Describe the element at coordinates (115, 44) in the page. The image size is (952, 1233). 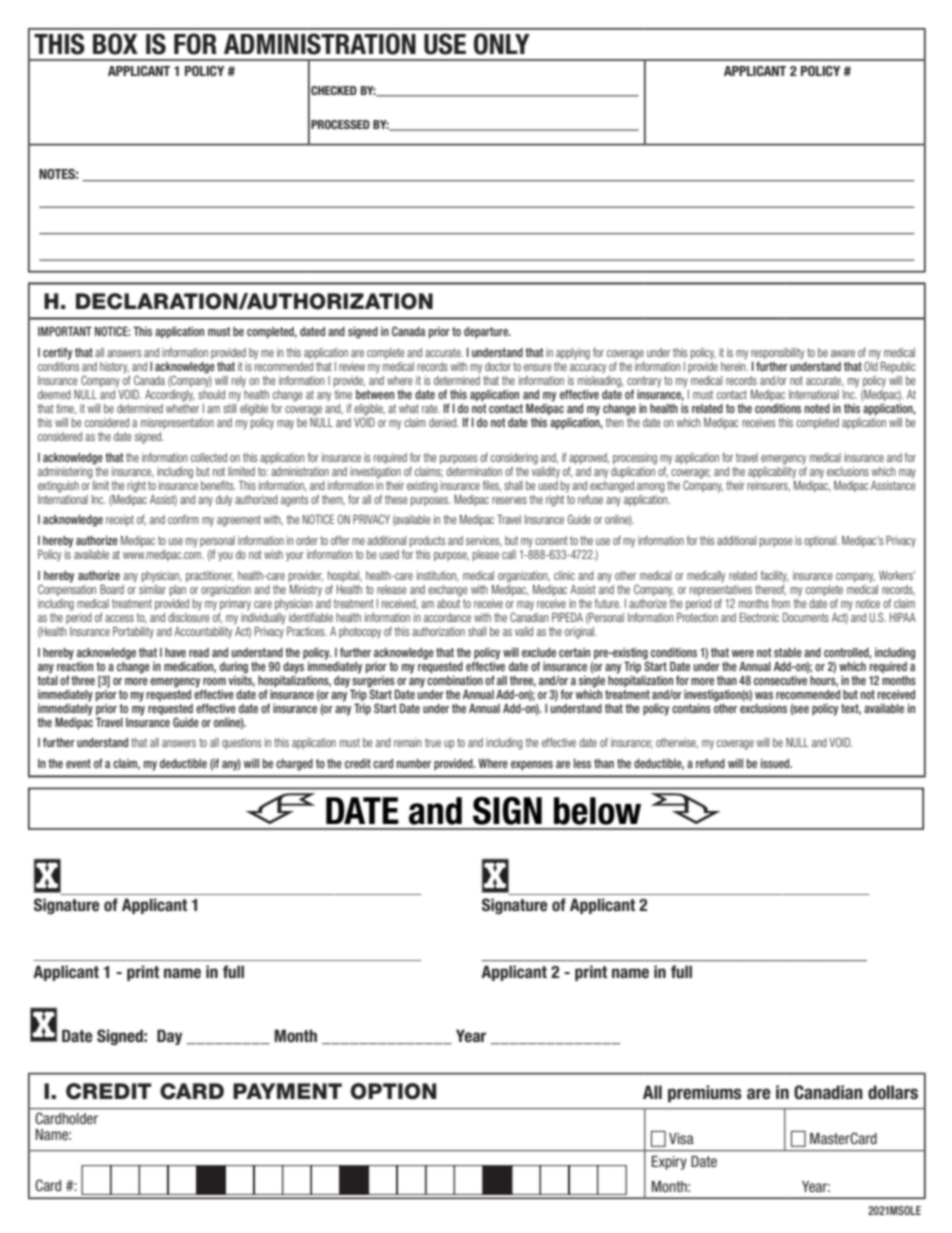
I see `BOX` at that location.
